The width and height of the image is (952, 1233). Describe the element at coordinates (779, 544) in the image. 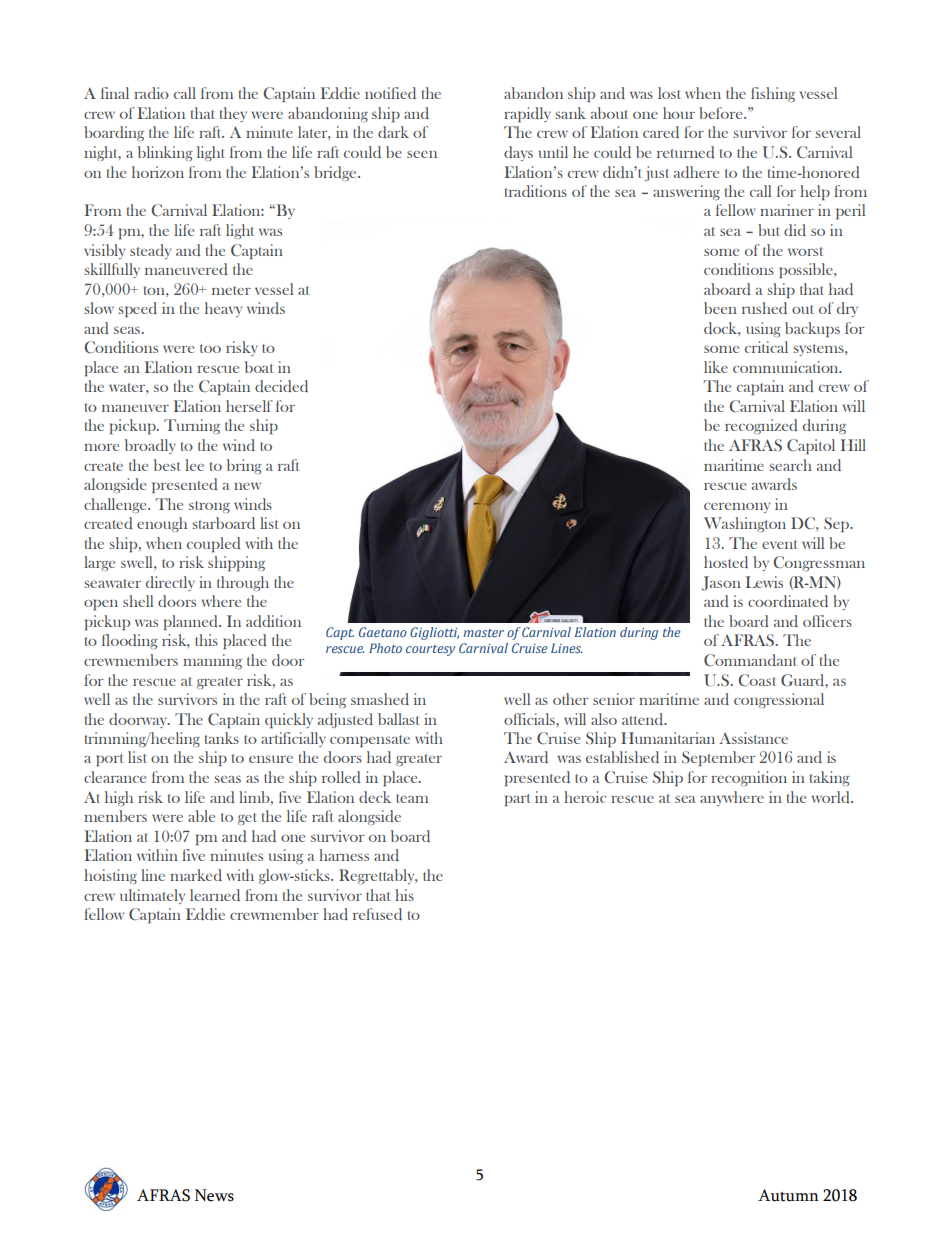

I see `event` at that location.
